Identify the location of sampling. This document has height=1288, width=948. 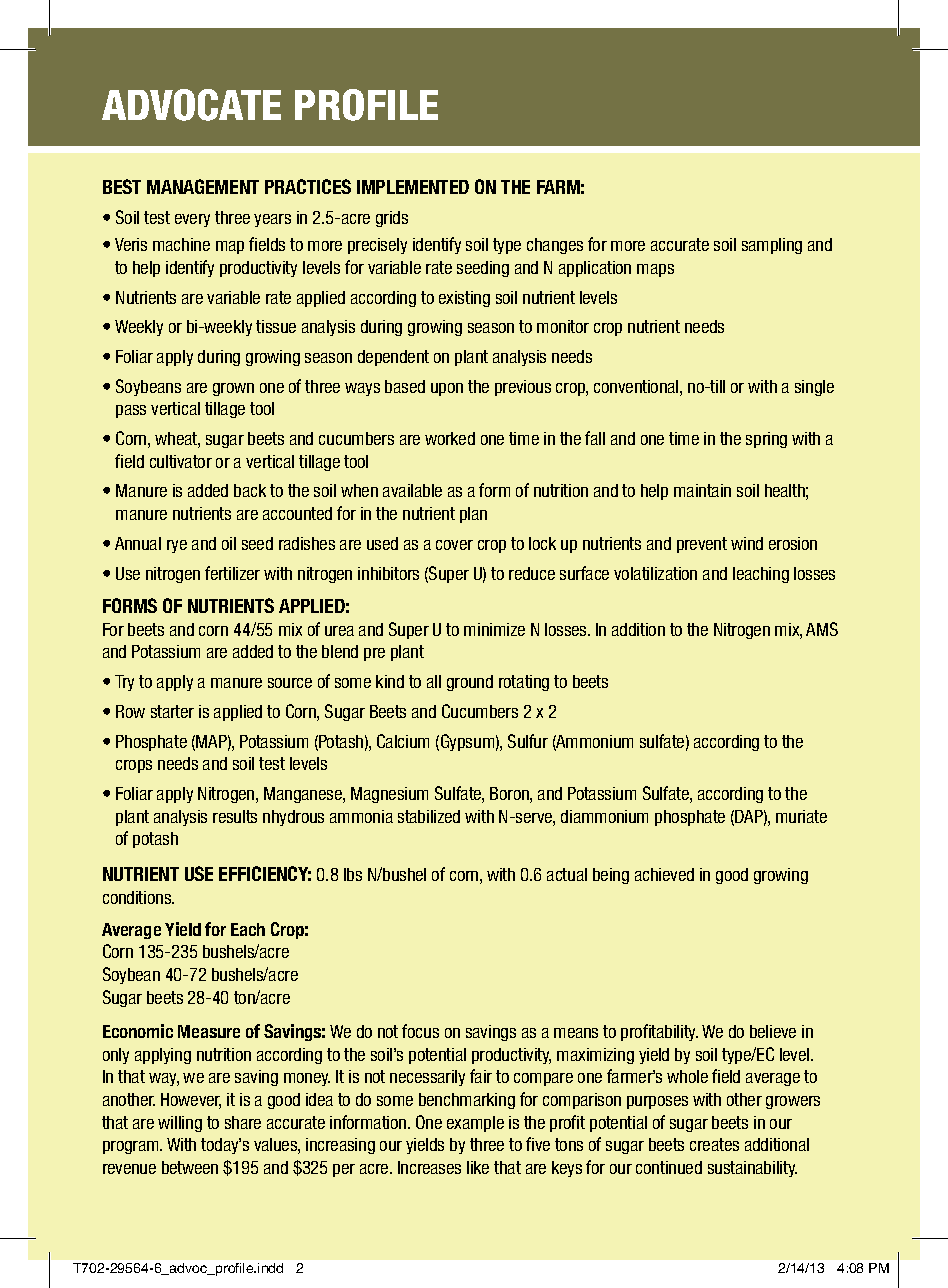
(772, 246).
